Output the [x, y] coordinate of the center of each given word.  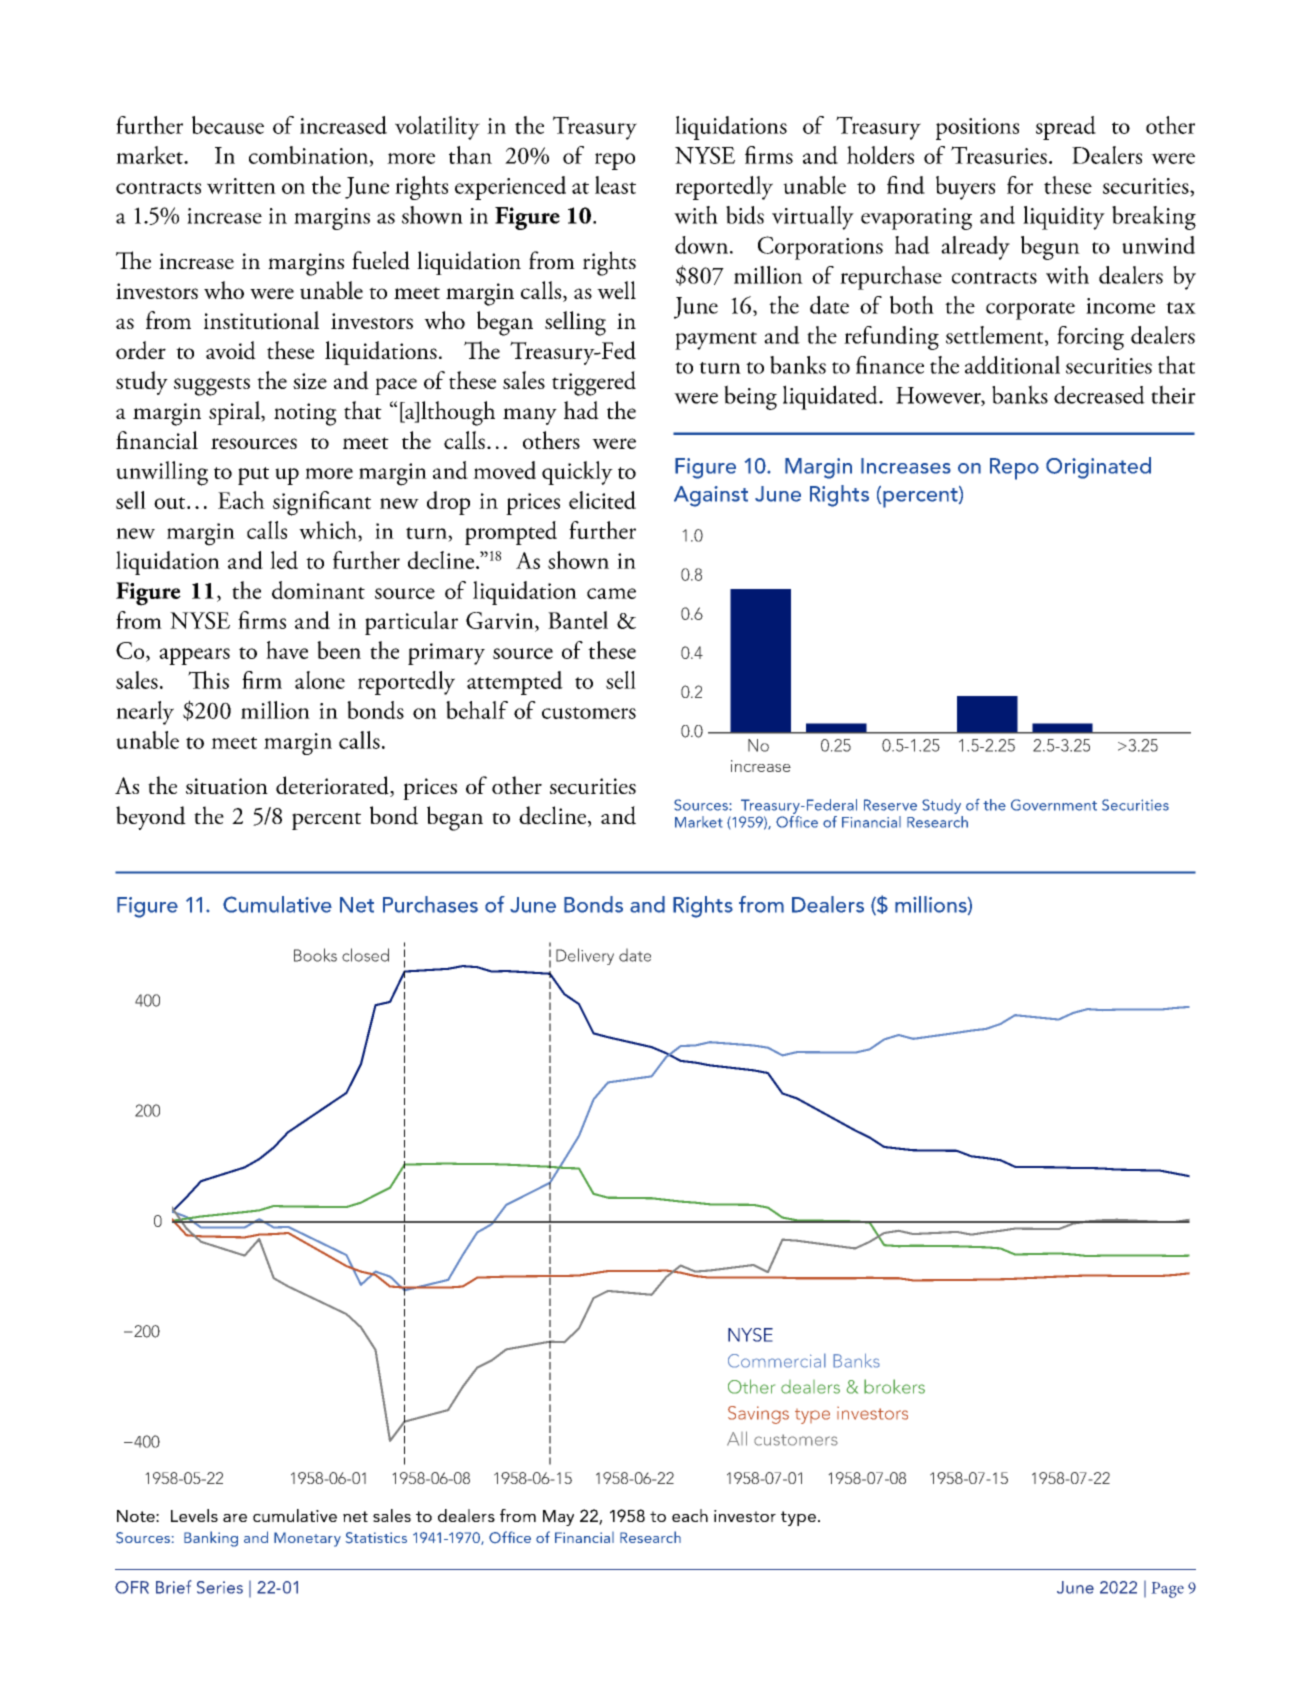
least [615, 185]
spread [1066, 128]
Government [1054, 805]
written [241, 186]
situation [227, 786]
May [558, 1518]
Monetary [307, 1539]
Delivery [585, 956]
